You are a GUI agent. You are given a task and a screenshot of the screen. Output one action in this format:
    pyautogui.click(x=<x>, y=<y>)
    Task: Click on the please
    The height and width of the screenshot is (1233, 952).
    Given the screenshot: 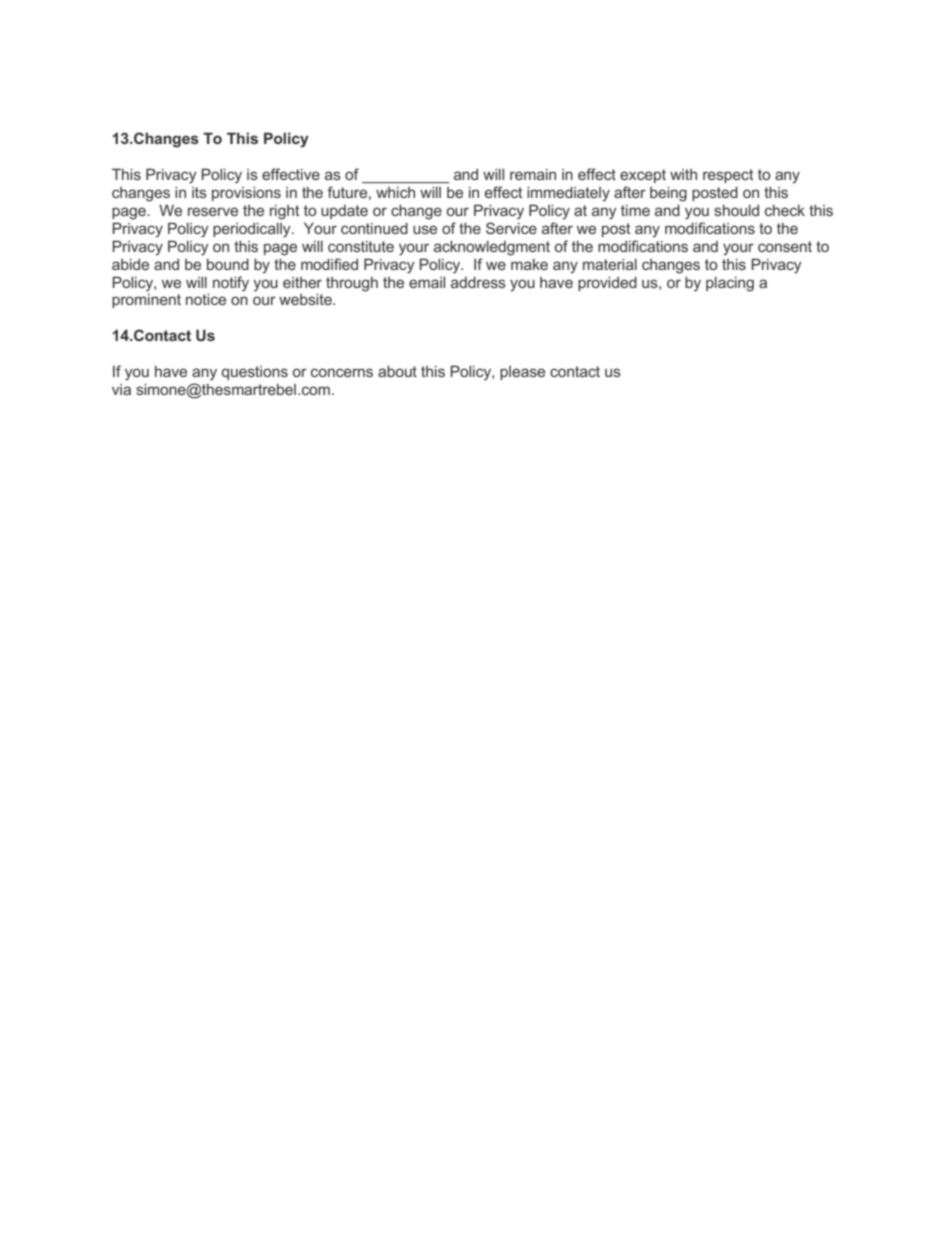 What is the action you would take?
    pyautogui.click(x=522, y=373)
